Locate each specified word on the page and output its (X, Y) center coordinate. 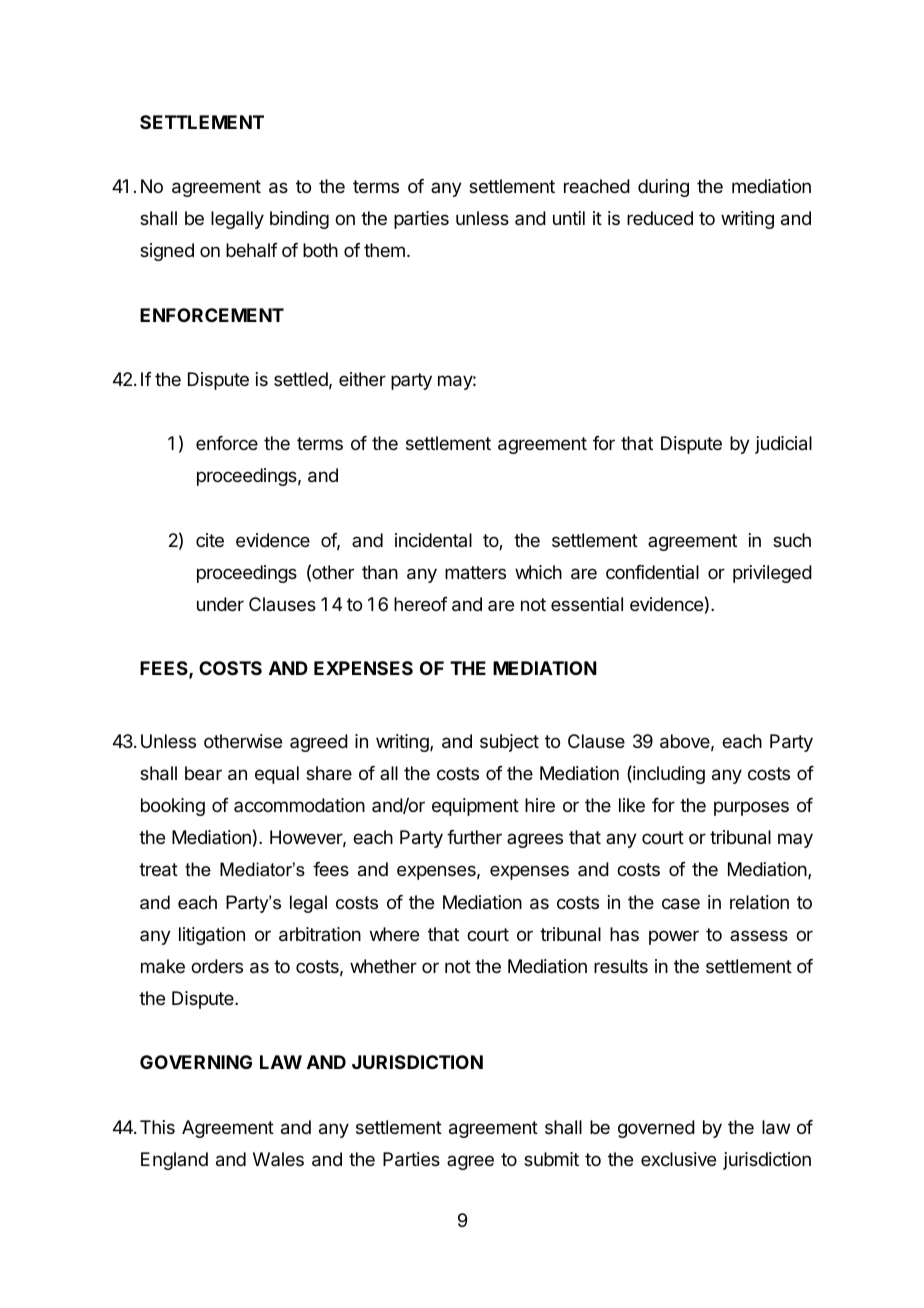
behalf (252, 250)
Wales (278, 1159)
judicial (783, 445)
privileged (772, 574)
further (474, 837)
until (569, 218)
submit (551, 1159)
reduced (660, 218)
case (681, 904)
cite (210, 540)
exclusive (678, 1159)
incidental (433, 540)
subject (509, 743)
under (220, 604)
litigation (212, 936)
